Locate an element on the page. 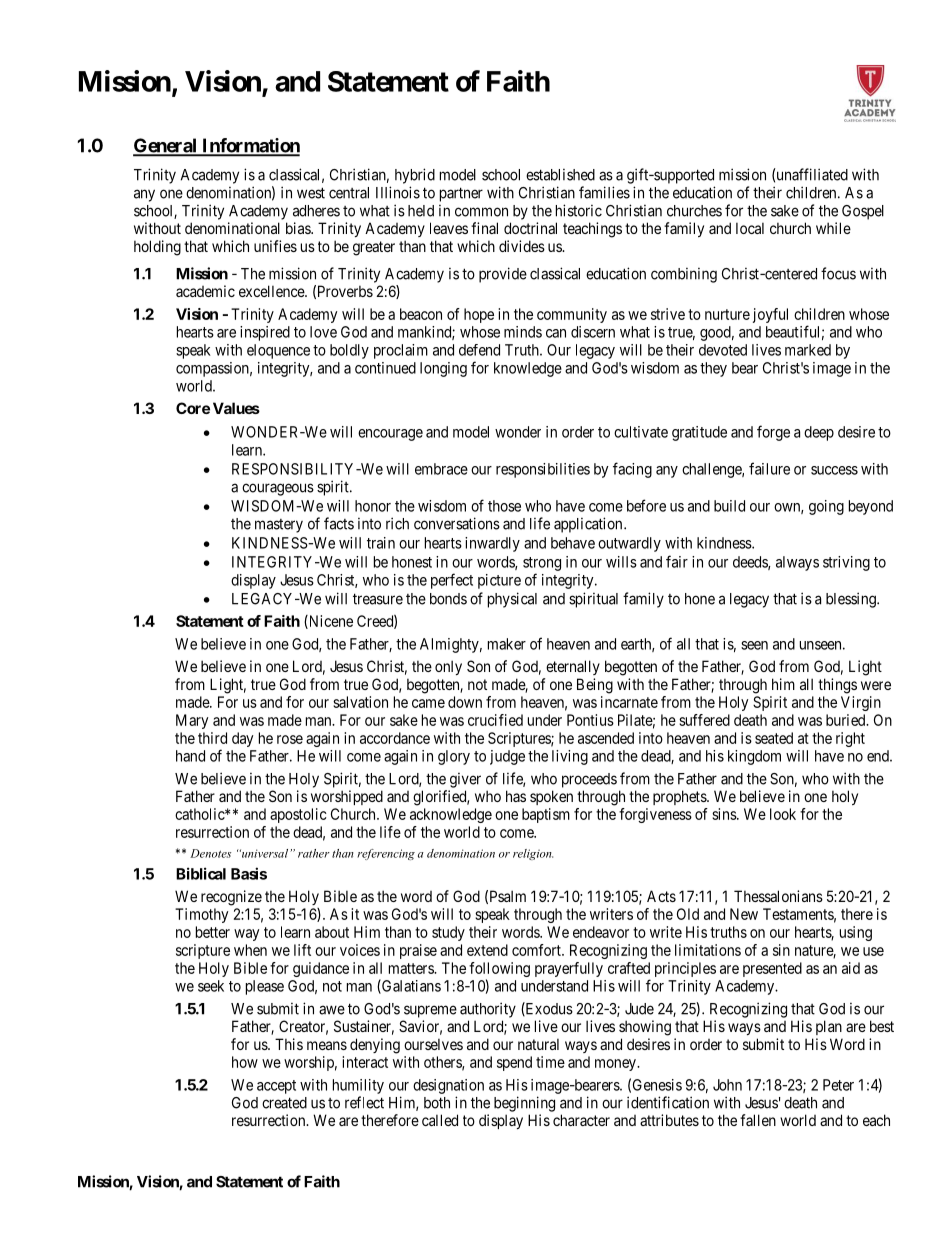 Image resolution: width=952 pixels, height=1233 pixels. maker is located at coordinates (507, 644).
